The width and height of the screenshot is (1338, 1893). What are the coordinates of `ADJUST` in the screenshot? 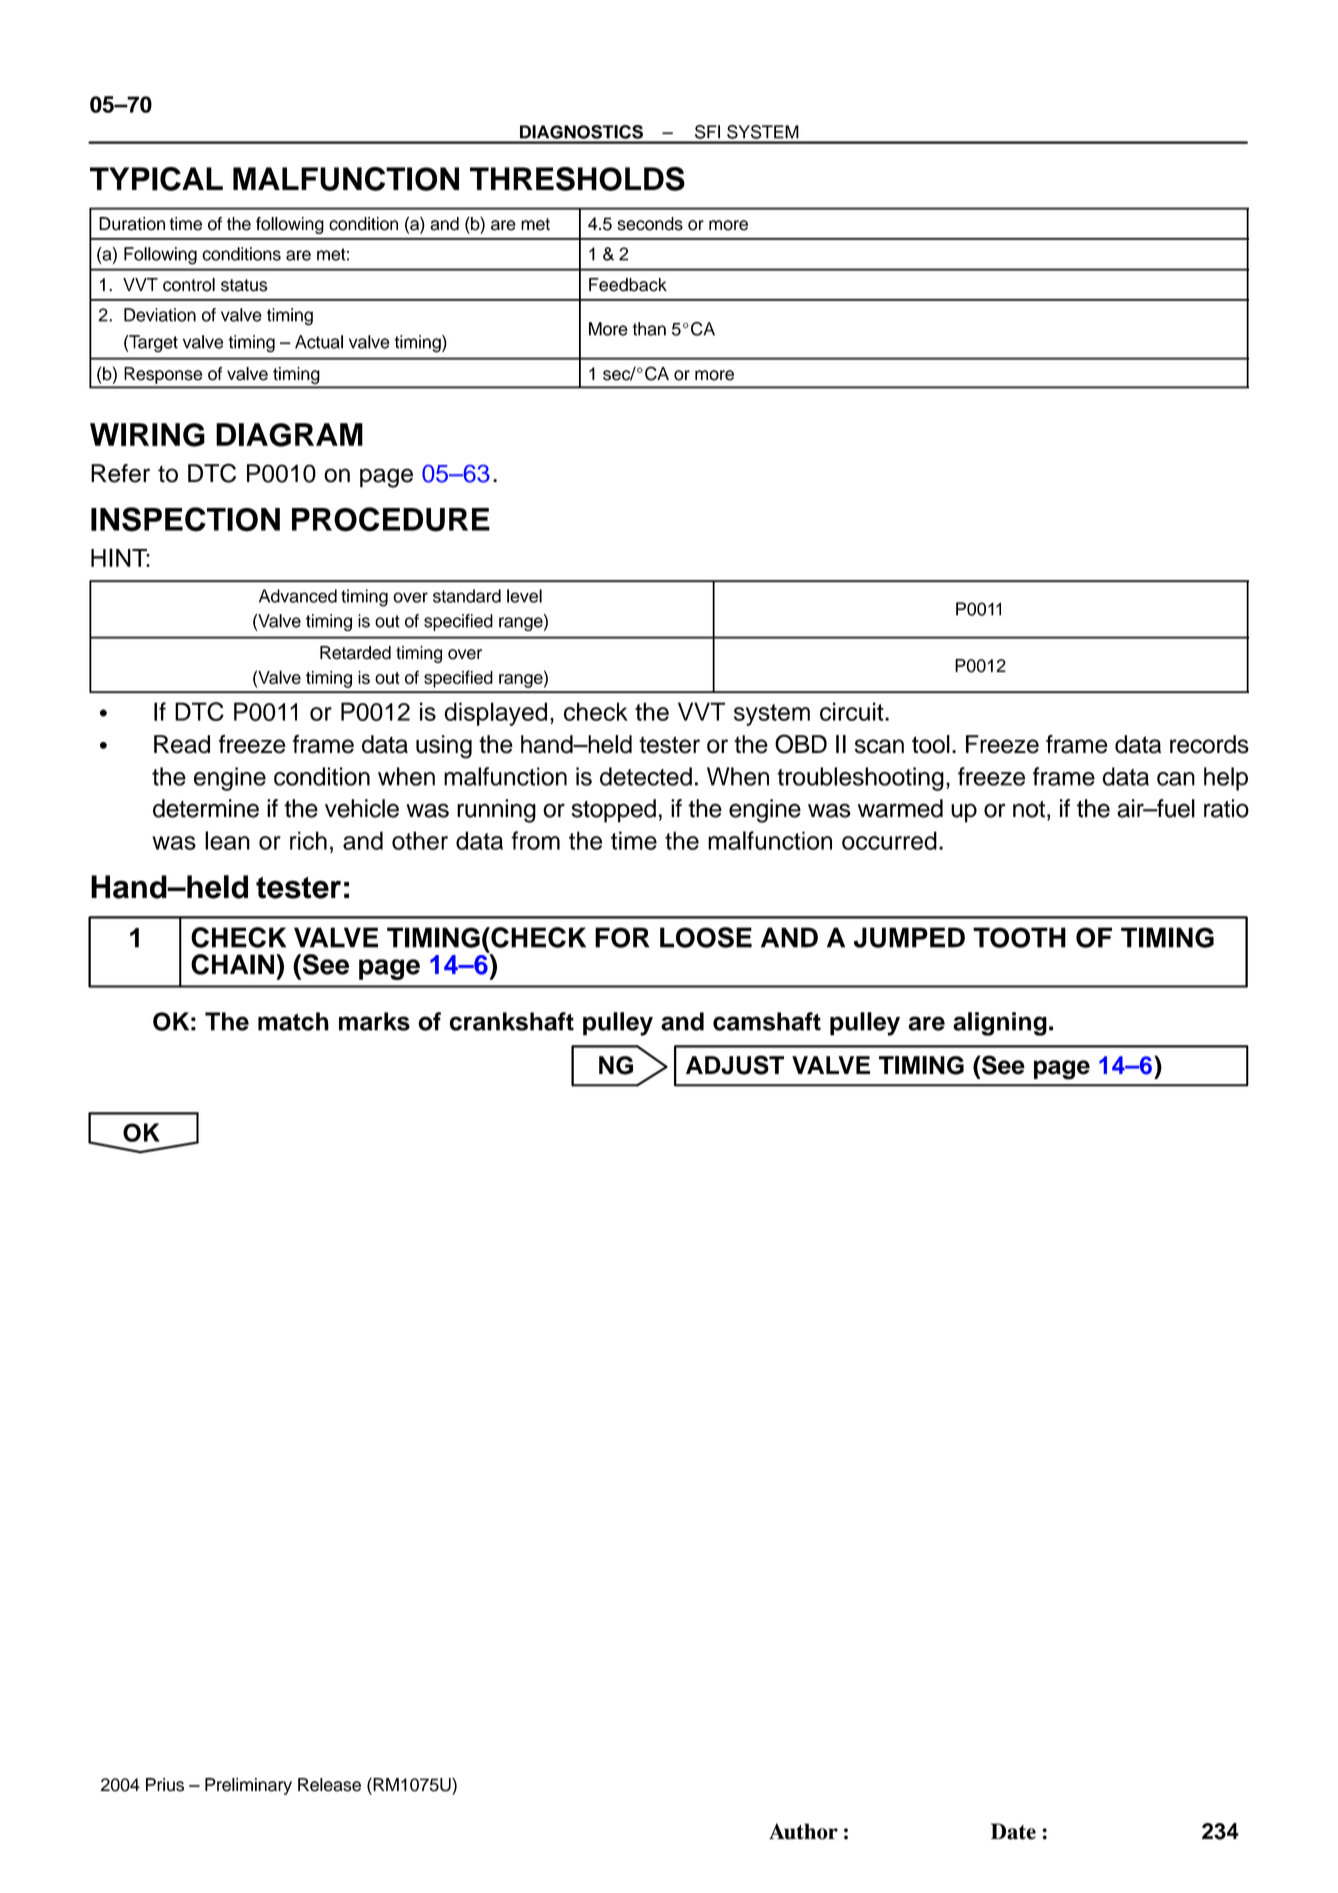 It's located at (735, 1065).
